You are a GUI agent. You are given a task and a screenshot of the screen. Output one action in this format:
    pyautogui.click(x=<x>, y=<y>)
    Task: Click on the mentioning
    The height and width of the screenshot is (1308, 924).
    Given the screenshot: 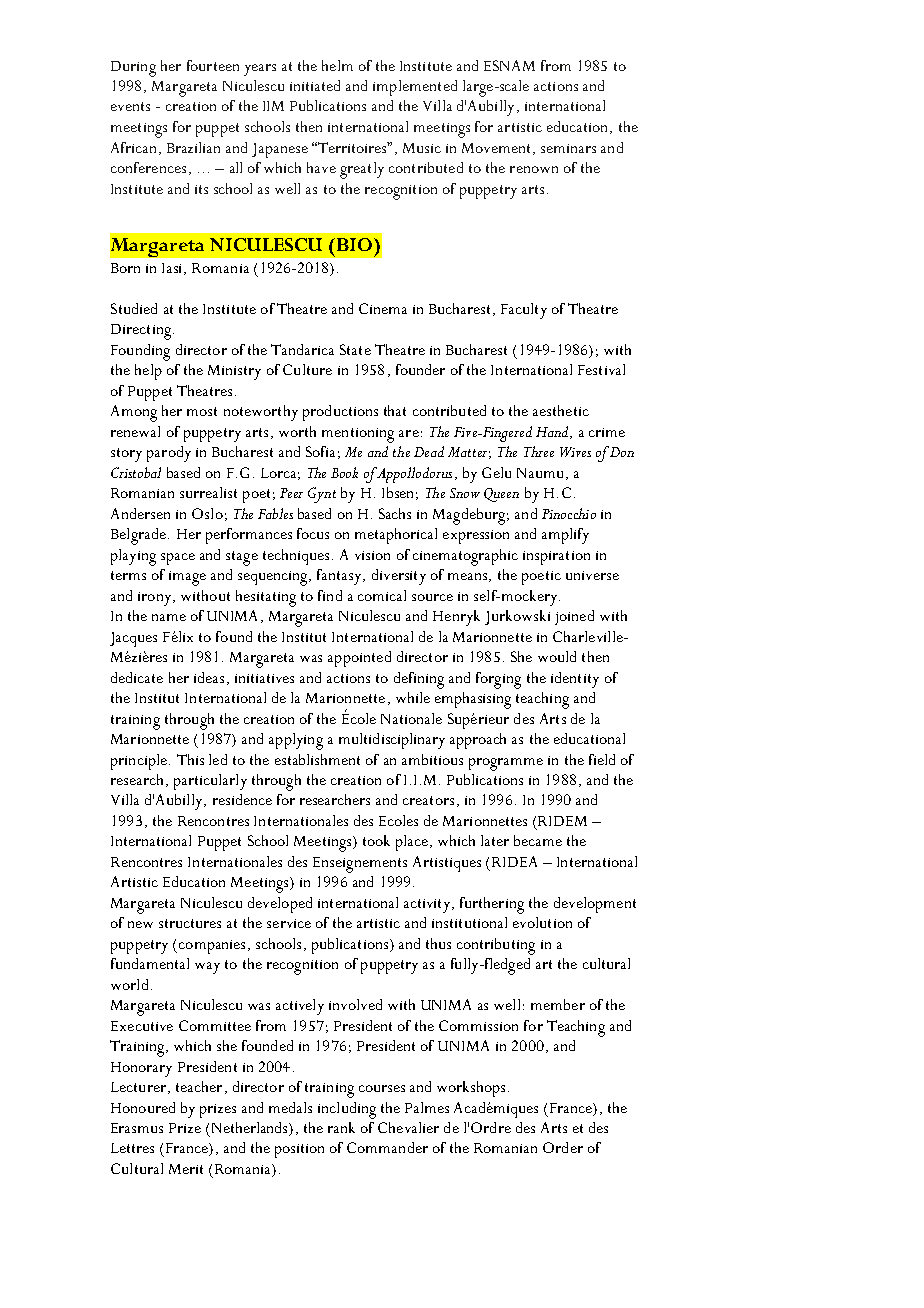 What is the action you would take?
    pyautogui.click(x=358, y=435)
